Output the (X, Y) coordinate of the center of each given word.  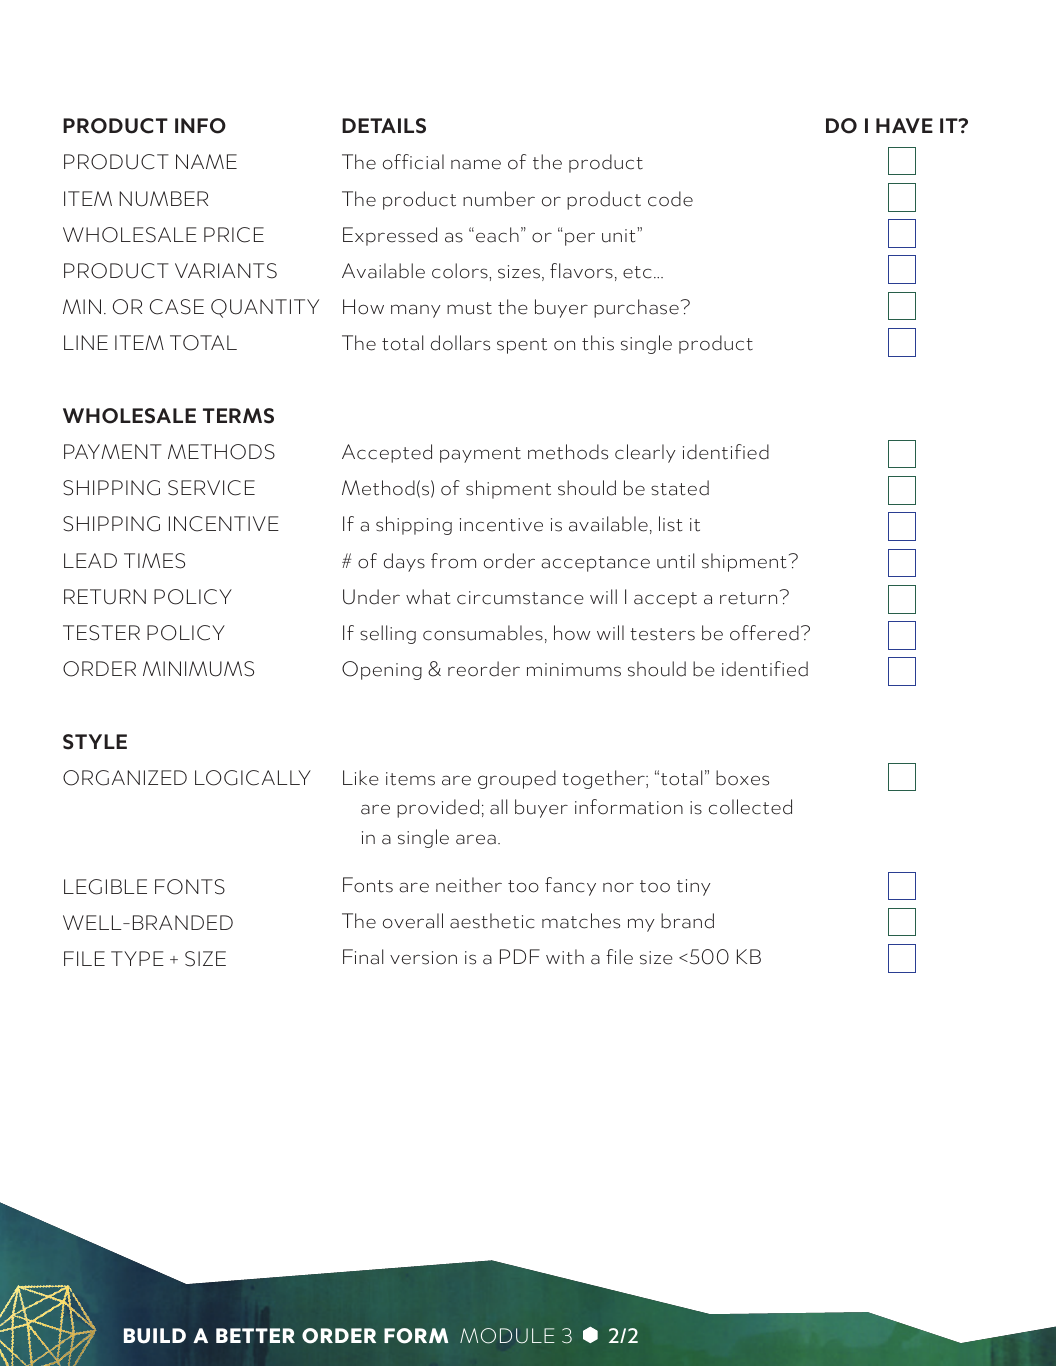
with (565, 957)
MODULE (507, 1336)
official (413, 162)
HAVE (904, 125)
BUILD (155, 1336)
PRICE (234, 235)
